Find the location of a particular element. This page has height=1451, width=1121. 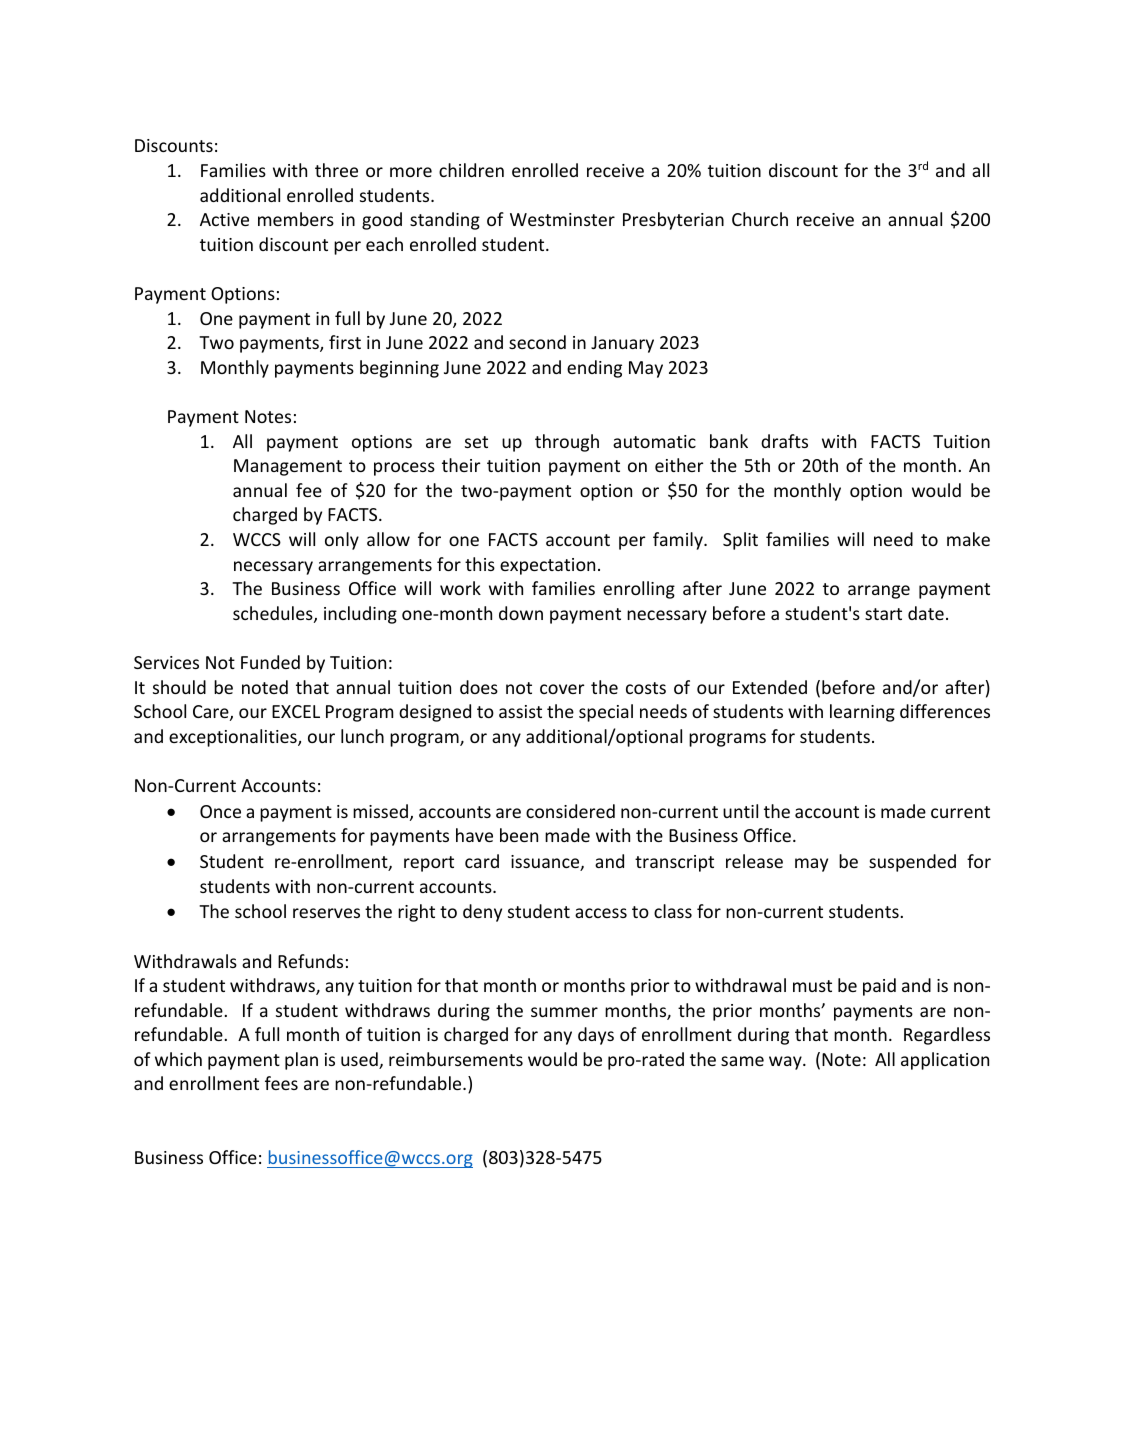

down is located at coordinates (521, 613).
